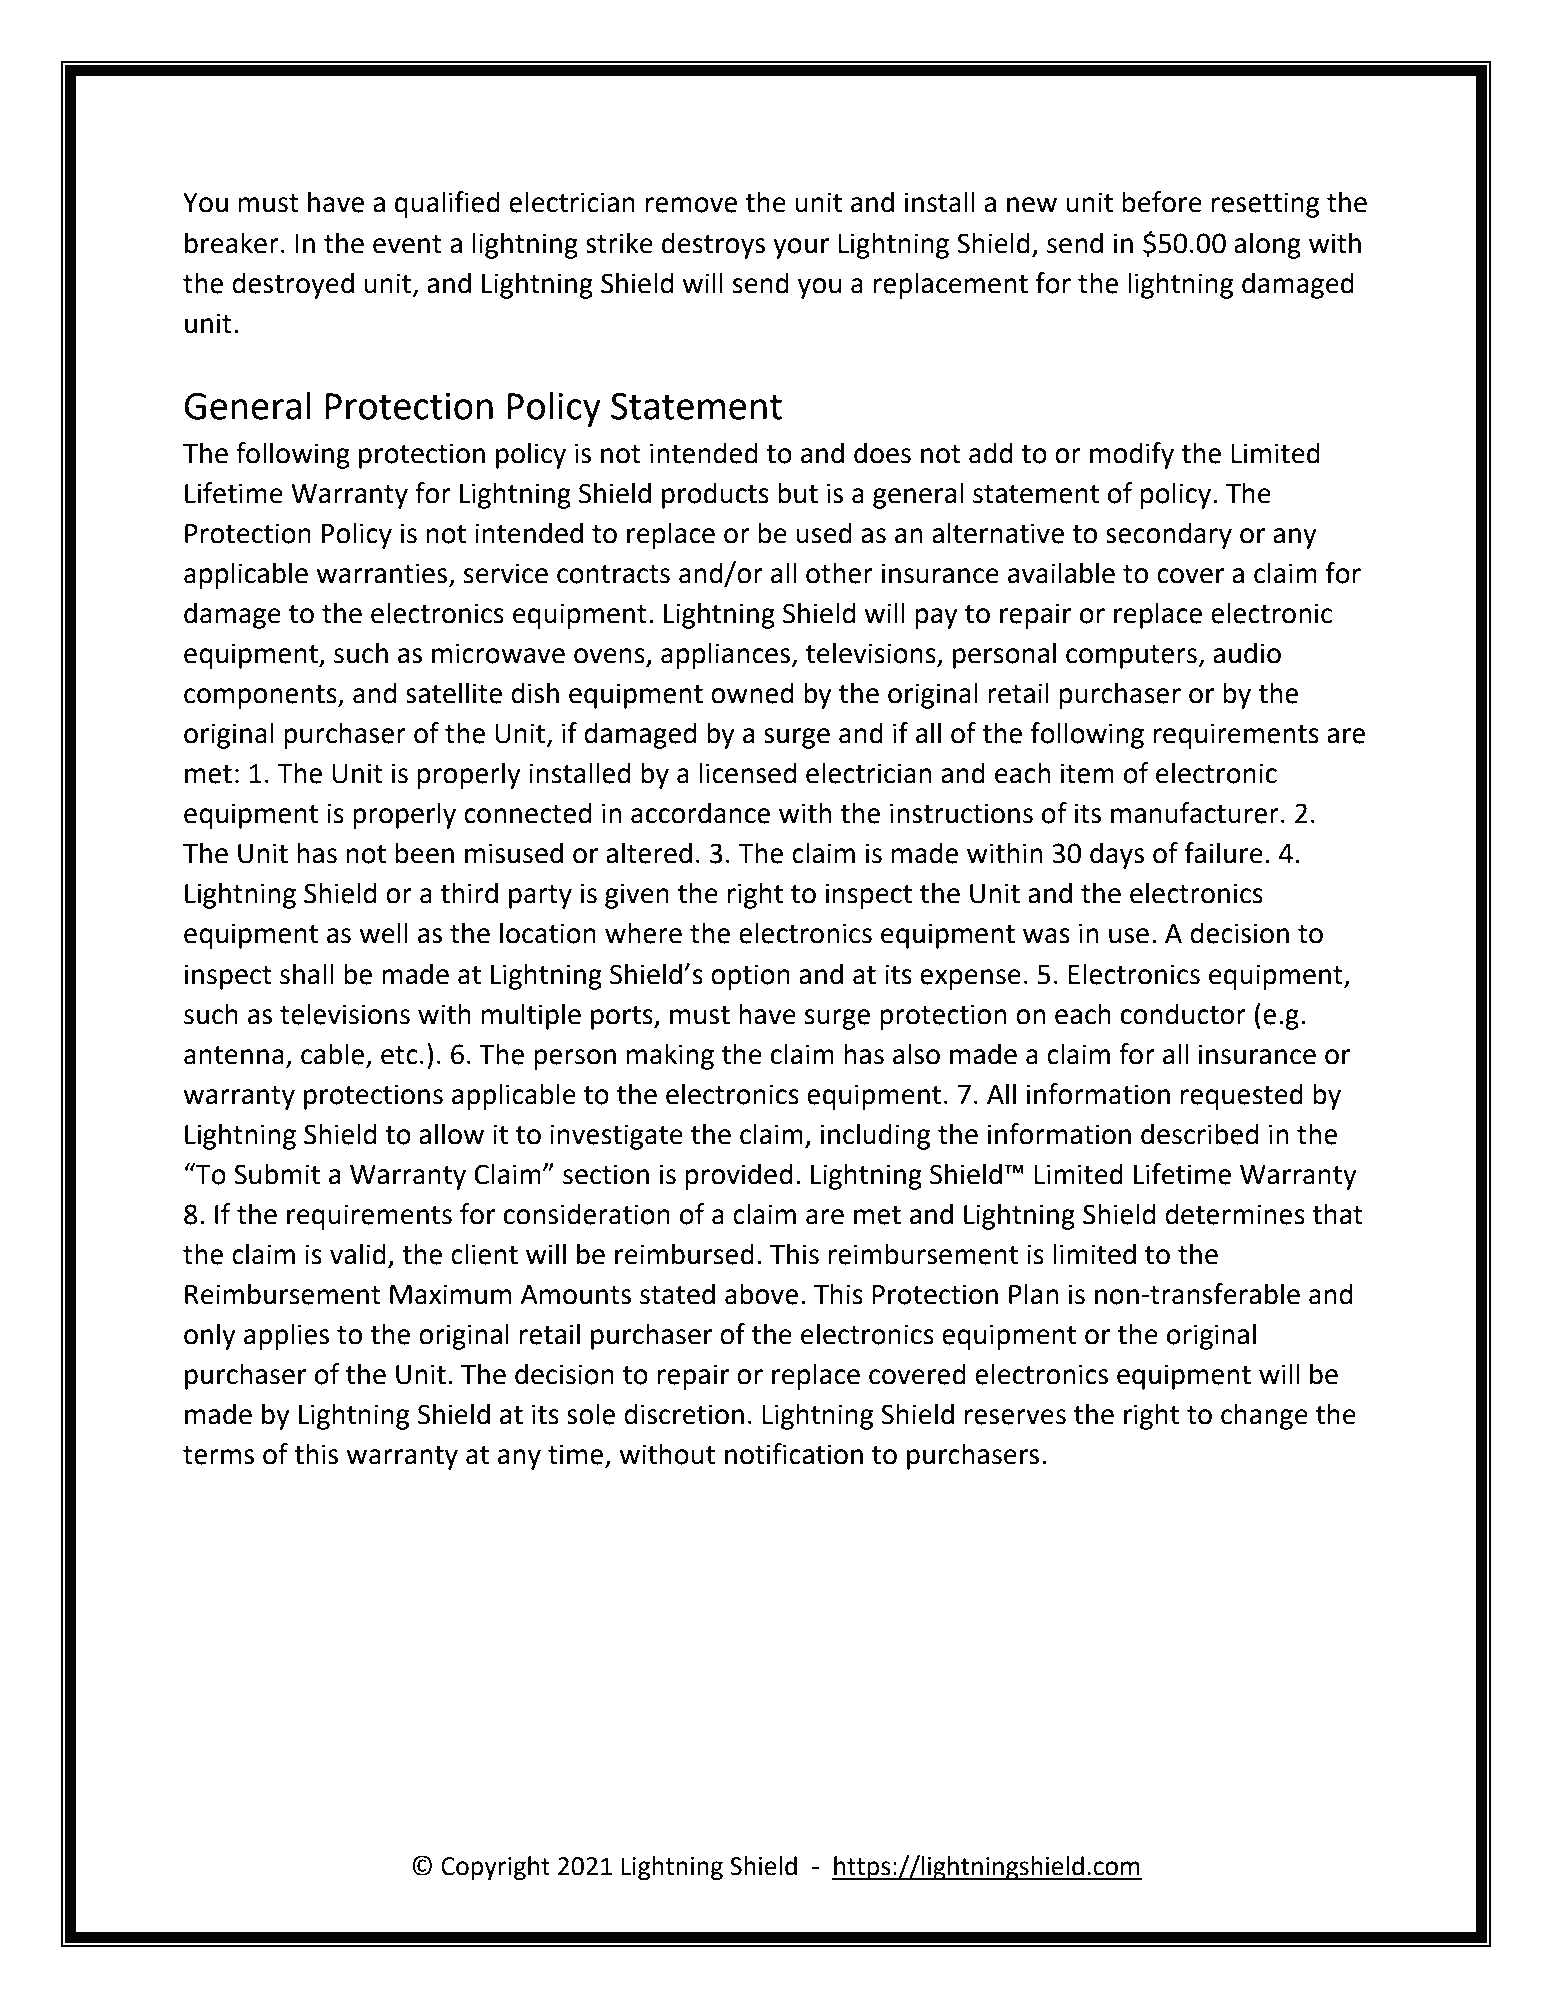  What do you see at coordinates (750, 977) in the screenshot?
I see `option` at bounding box center [750, 977].
